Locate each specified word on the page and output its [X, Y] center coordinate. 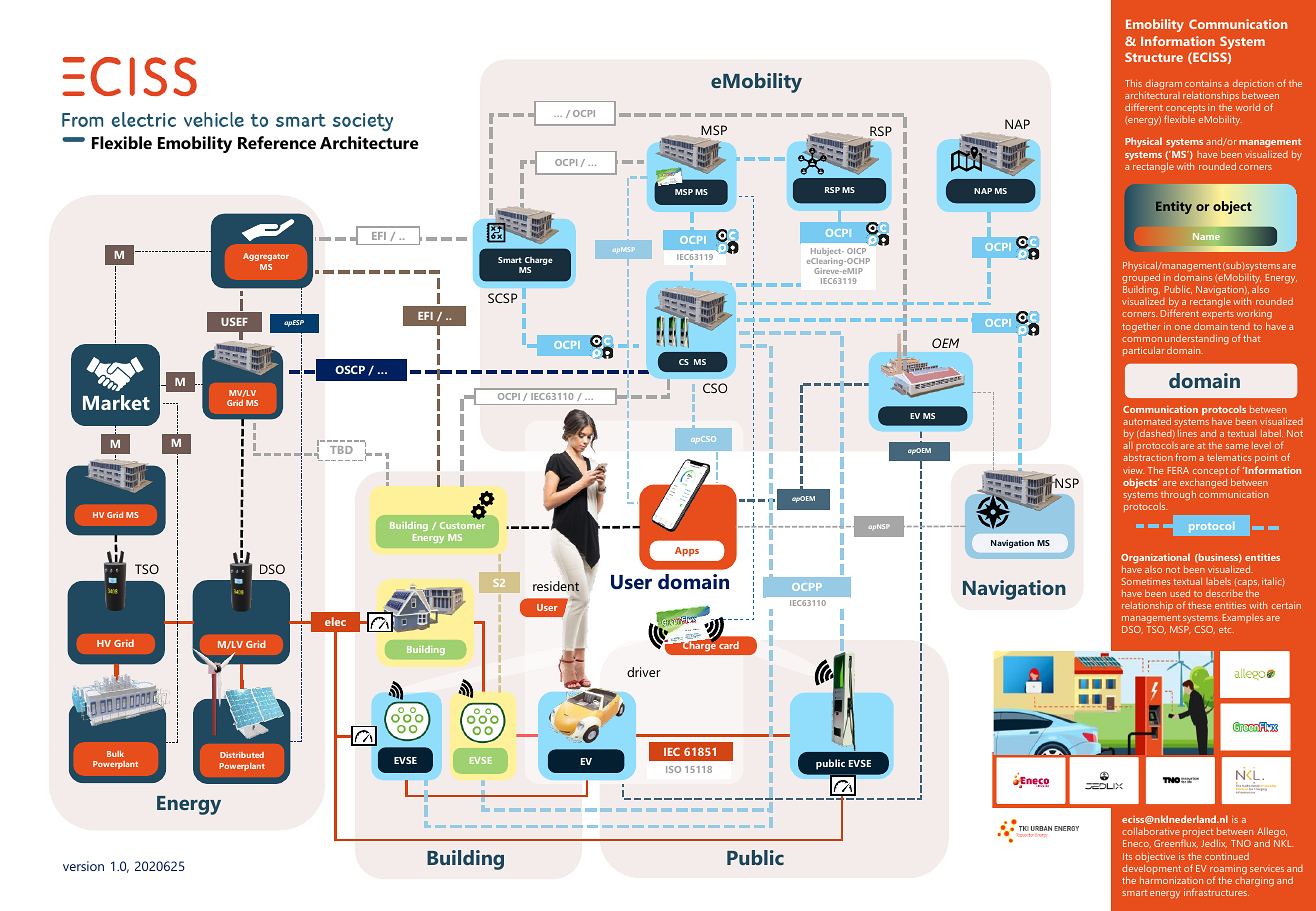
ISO [673, 769]
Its [1127, 856]
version [83, 866]
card [729, 645]
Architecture [369, 142]
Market [116, 402]
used [1180, 593]
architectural [1152, 95]
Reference [277, 142]
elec [335, 621]
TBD [341, 450]
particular [1143, 351]
